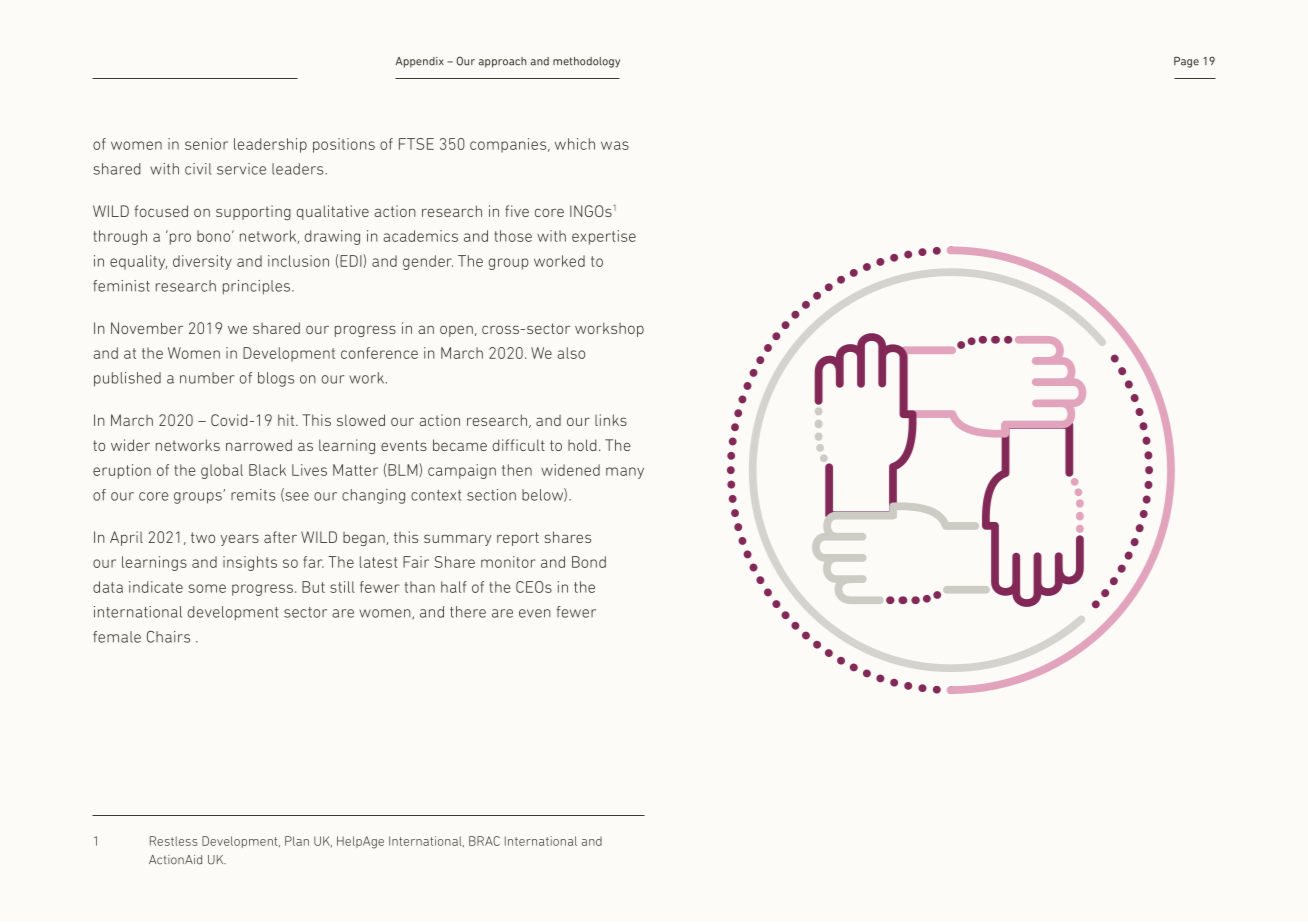  What do you see at coordinates (582, 445) in the screenshot?
I see `hold` at bounding box center [582, 445].
